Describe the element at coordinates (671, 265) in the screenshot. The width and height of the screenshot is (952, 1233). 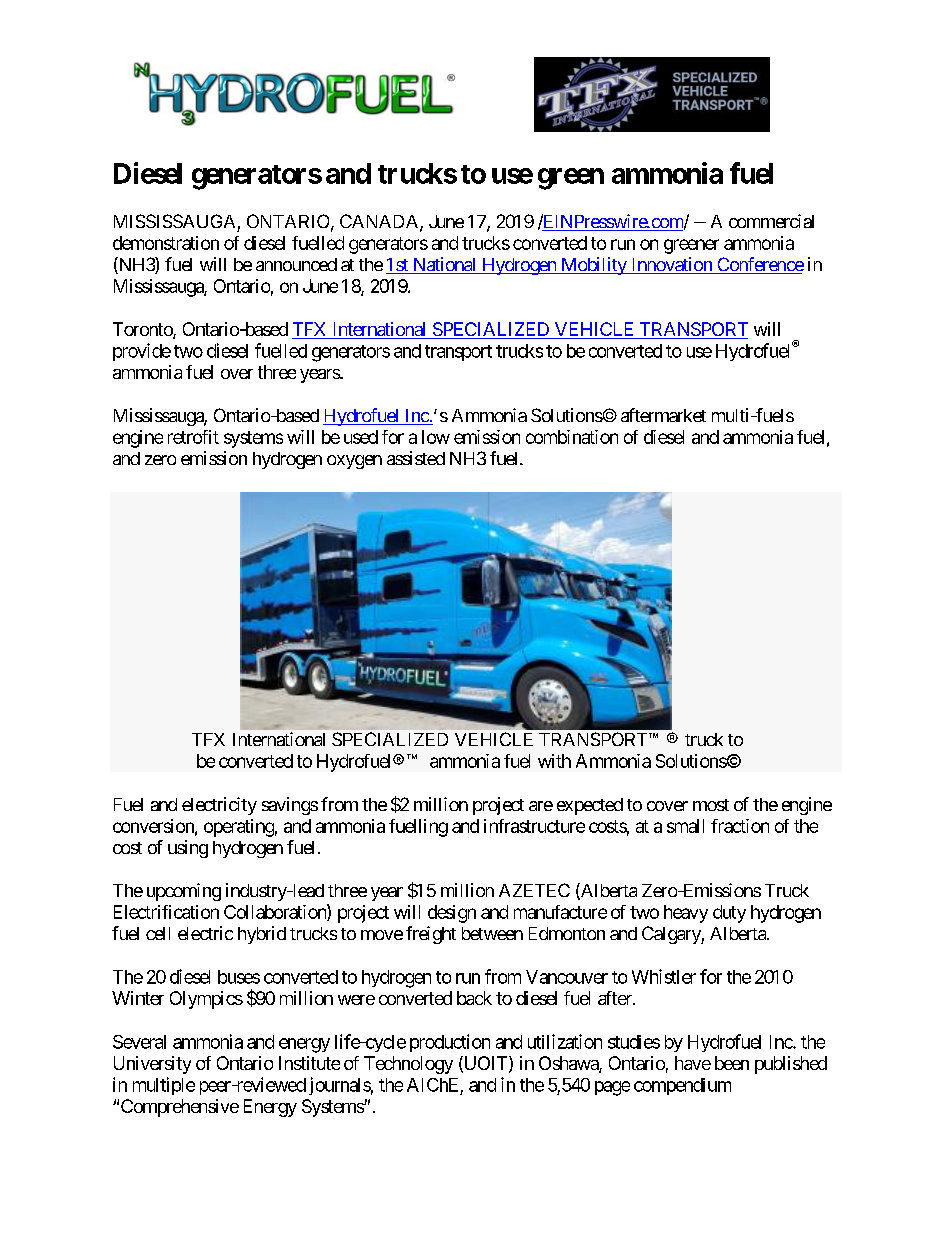
I see `Innovation` at that location.
